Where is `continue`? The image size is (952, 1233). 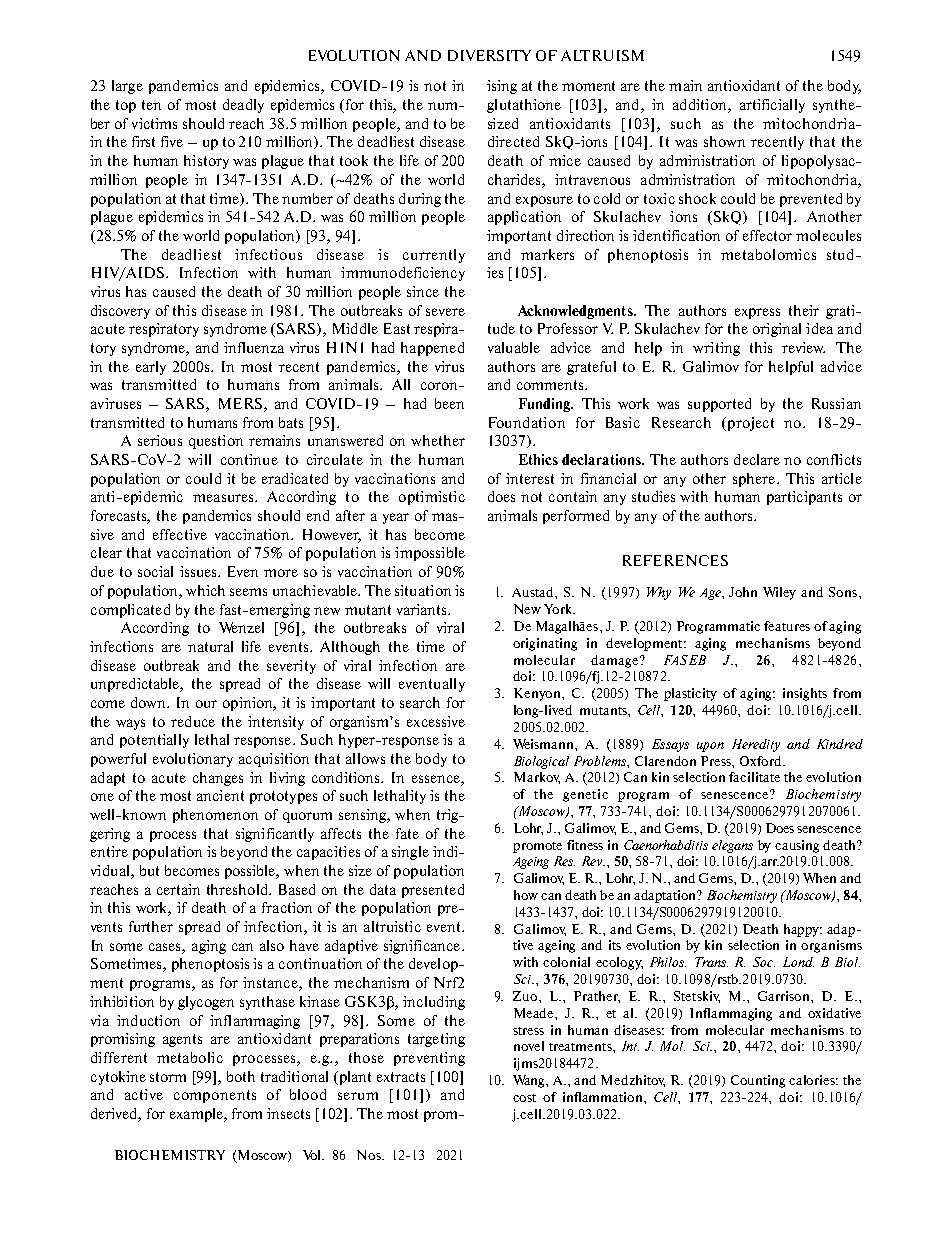
continue is located at coordinates (249, 459).
